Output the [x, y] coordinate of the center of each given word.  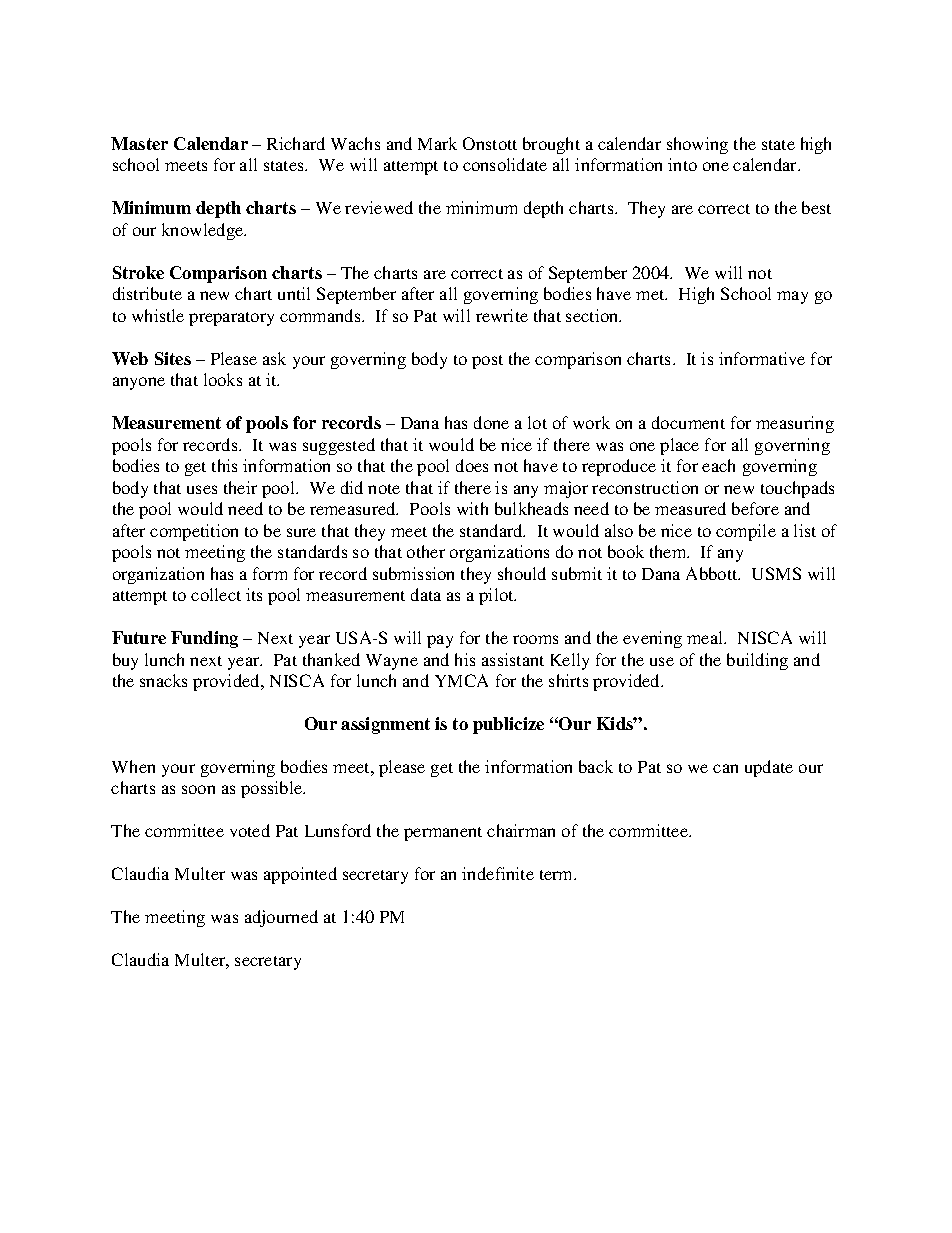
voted [250, 830]
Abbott [713, 573]
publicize [508, 725]
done [491, 422]
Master [139, 143]
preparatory [231, 319]
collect [216, 594]
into [682, 164]
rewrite [502, 315]
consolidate [505, 164]
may [792, 297]
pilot [497, 596]
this [224, 465]
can [725, 768]
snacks [163, 680]
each [718, 465]
